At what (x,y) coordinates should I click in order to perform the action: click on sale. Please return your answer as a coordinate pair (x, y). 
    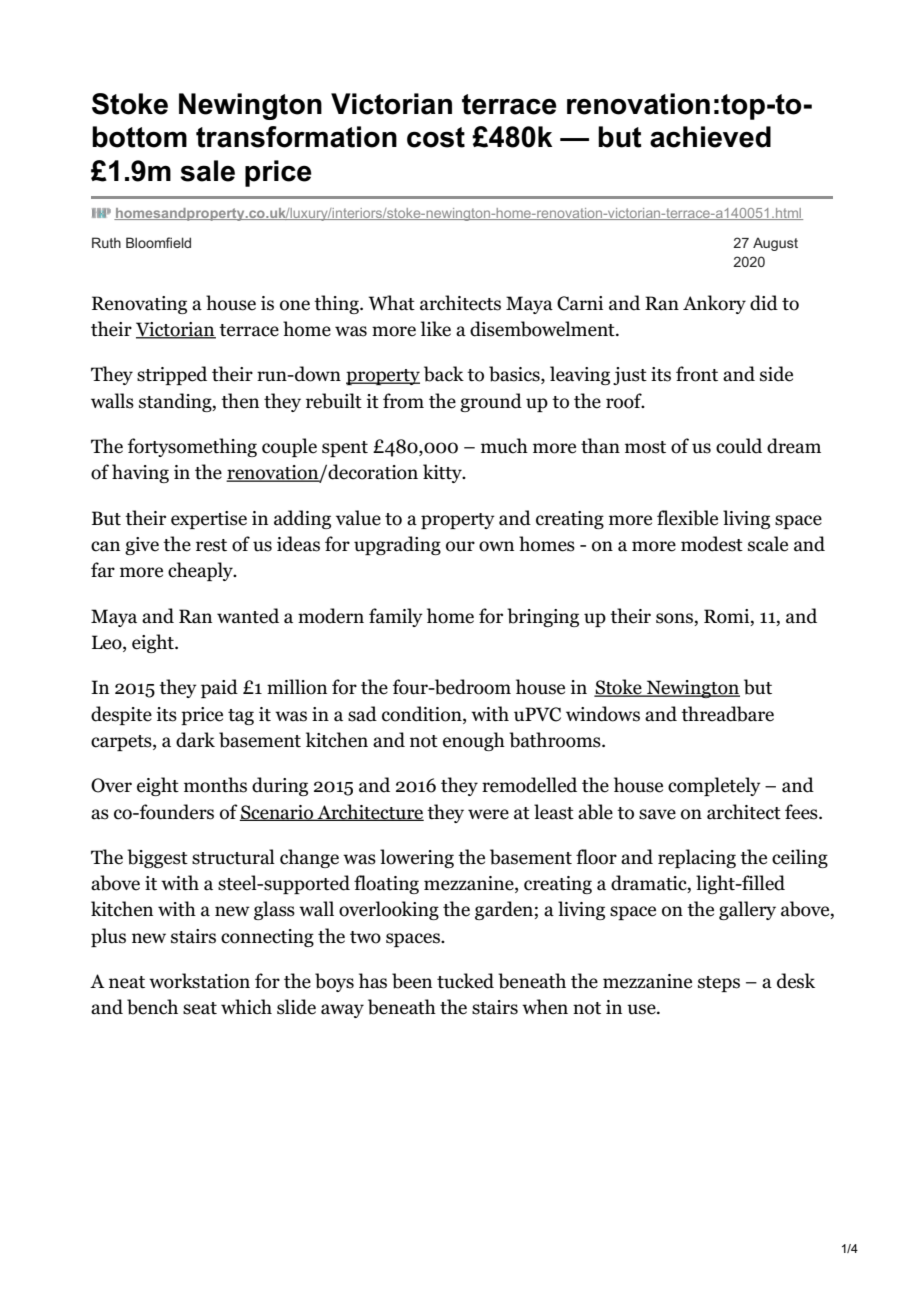
    Looking at the image, I should click on (207, 171).
